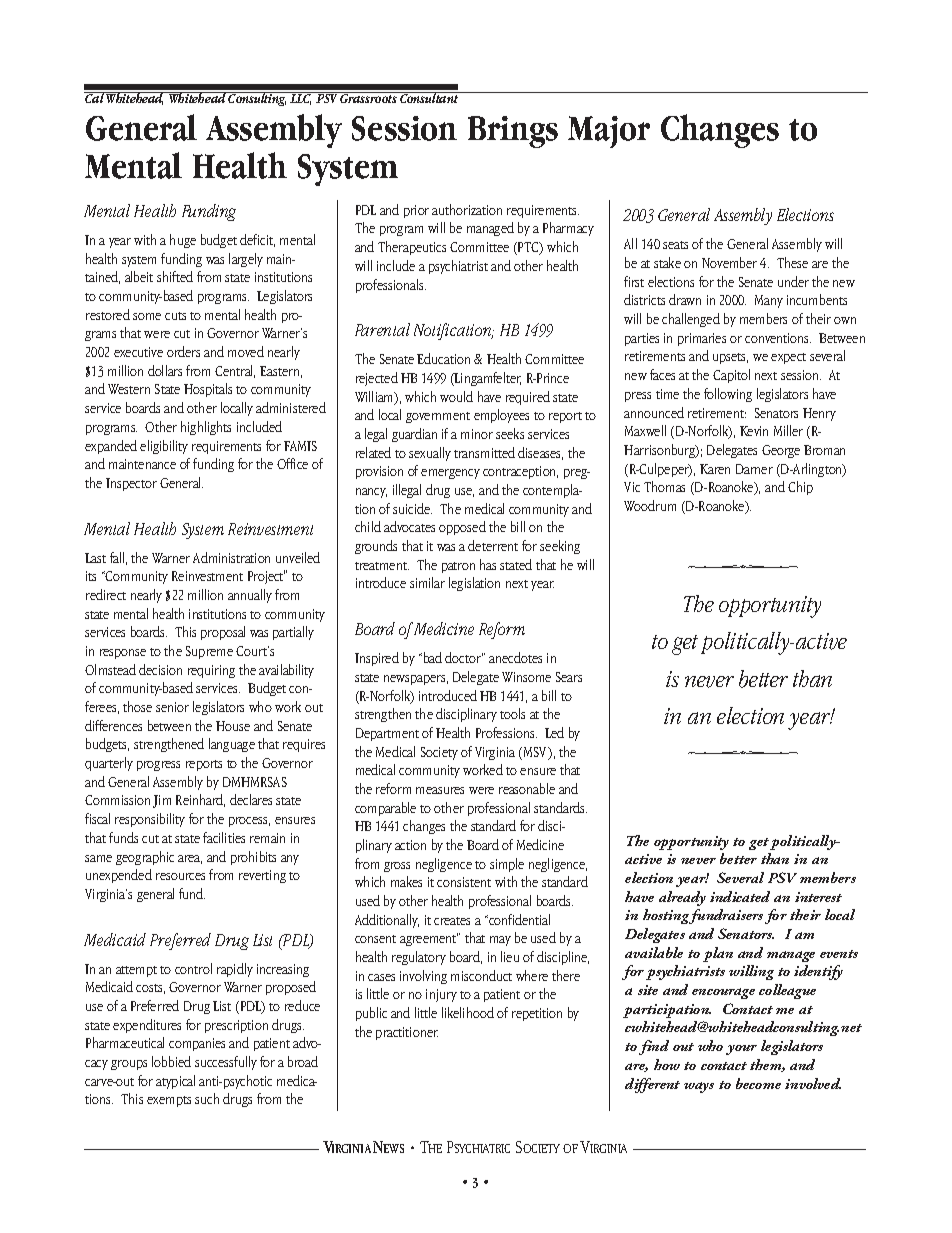  I want to click on area, so click(190, 859).
